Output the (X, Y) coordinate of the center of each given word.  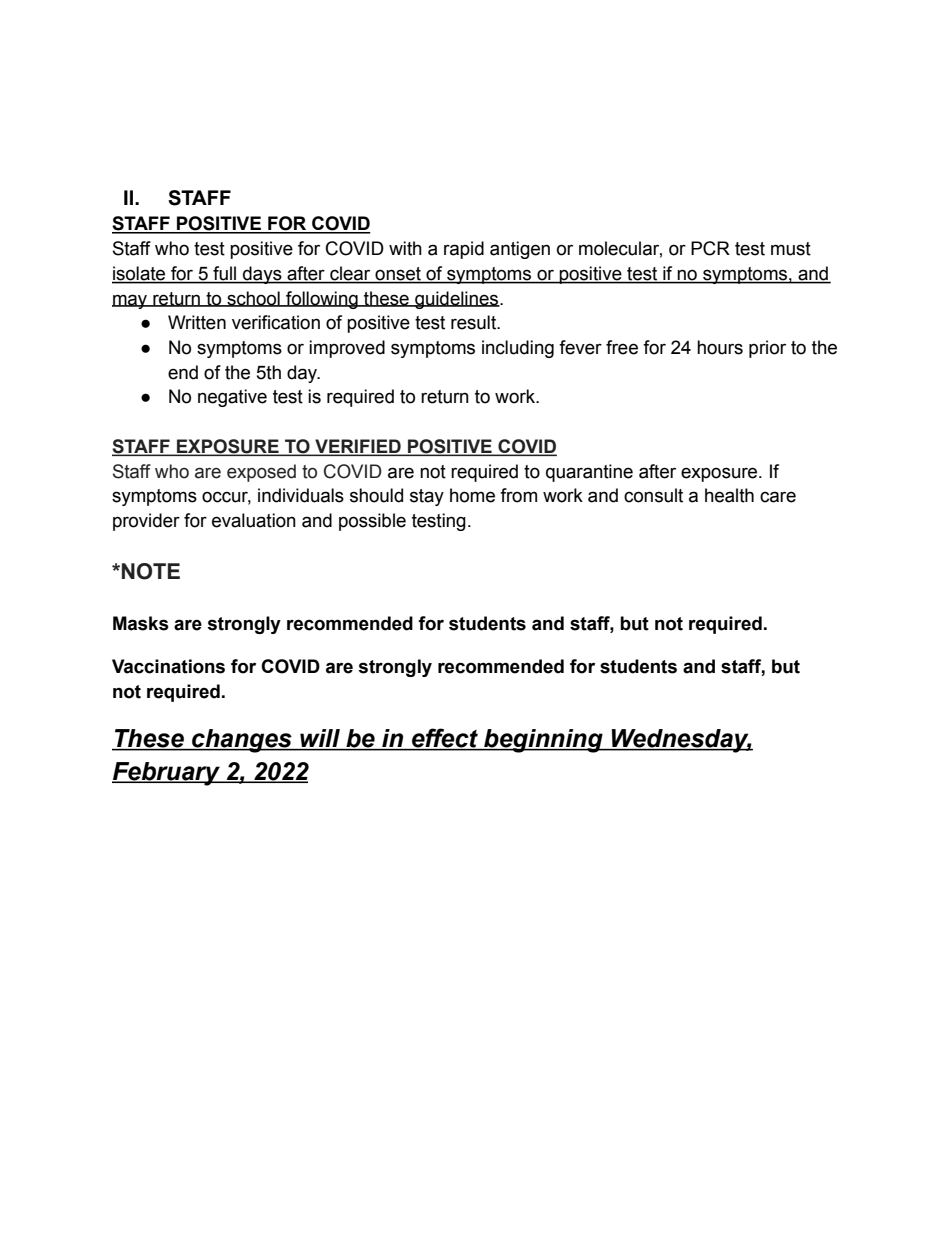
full (225, 274)
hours (720, 347)
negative (232, 398)
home (472, 495)
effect (445, 739)
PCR (710, 248)
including (518, 349)
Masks (141, 623)
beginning (543, 741)
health (729, 495)
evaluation (254, 520)
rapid (464, 250)
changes (242, 741)
